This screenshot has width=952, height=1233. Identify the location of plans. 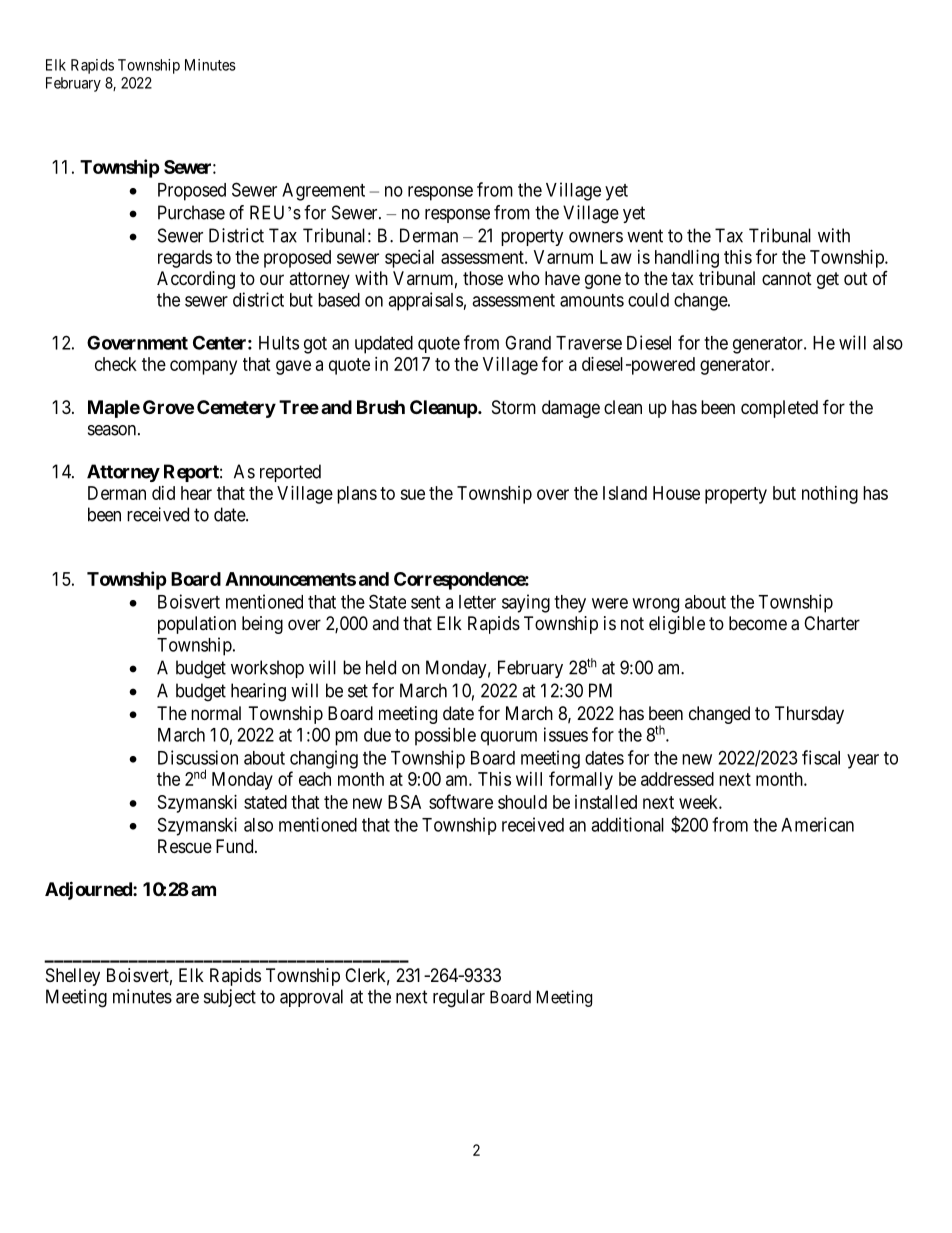
(357, 495).
